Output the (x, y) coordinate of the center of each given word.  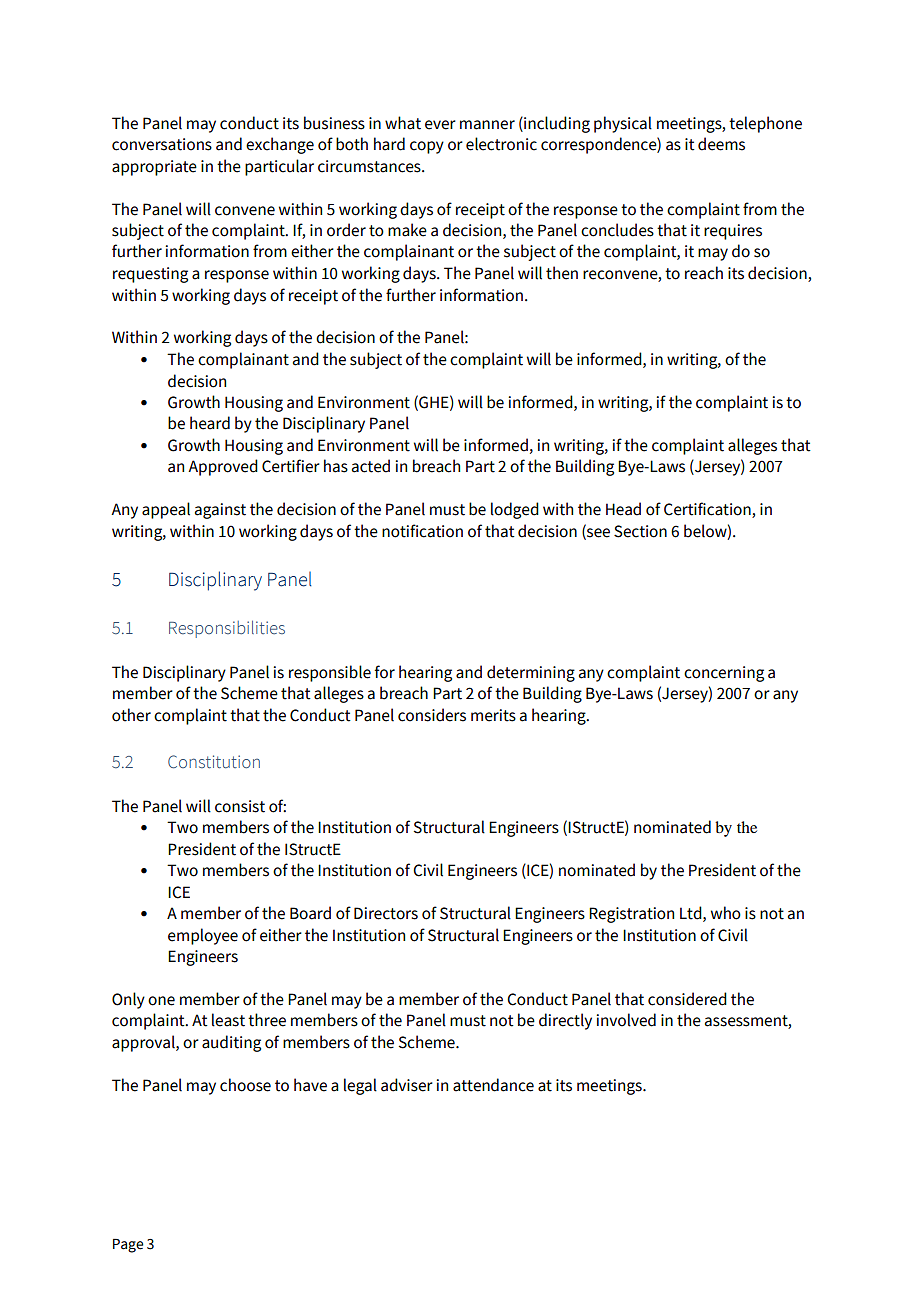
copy (427, 147)
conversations (162, 144)
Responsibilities (227, 629)
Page (128, 1246)
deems (721, 144)
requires (733, 232)
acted (371, 466)
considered (687, 999)
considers (432, 715)
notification (422, 531)
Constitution (214, 761)
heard (210, 423)
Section (640, 531)
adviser (407, 1085)
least (228, 1020)
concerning (724, 674)
